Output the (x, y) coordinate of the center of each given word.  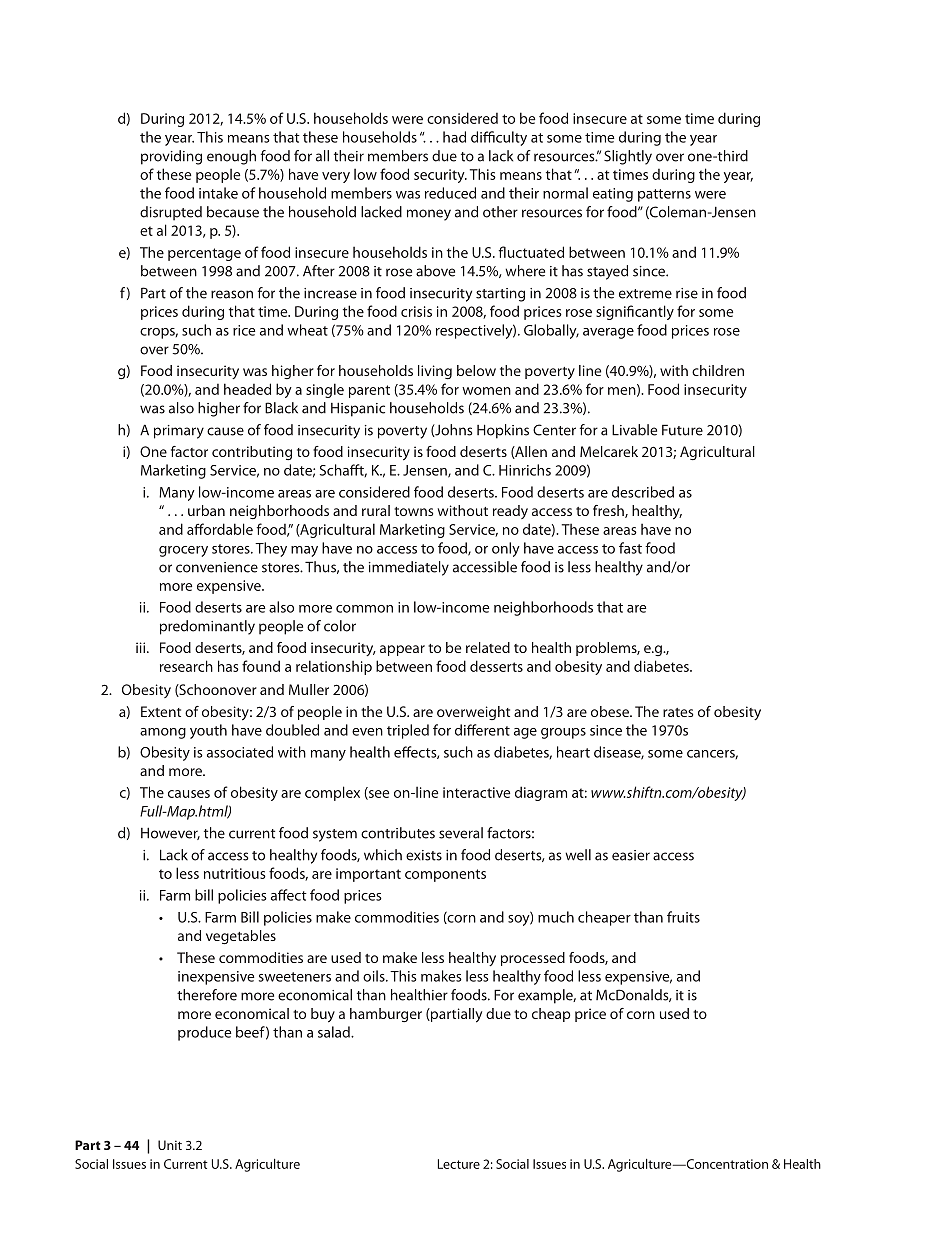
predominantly (207, 627)
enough (231, 157)
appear (402, 650)
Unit (170, 1145)
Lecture (459, 1164)
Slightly (628, 157)
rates (678, 712)
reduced (450, 193)
